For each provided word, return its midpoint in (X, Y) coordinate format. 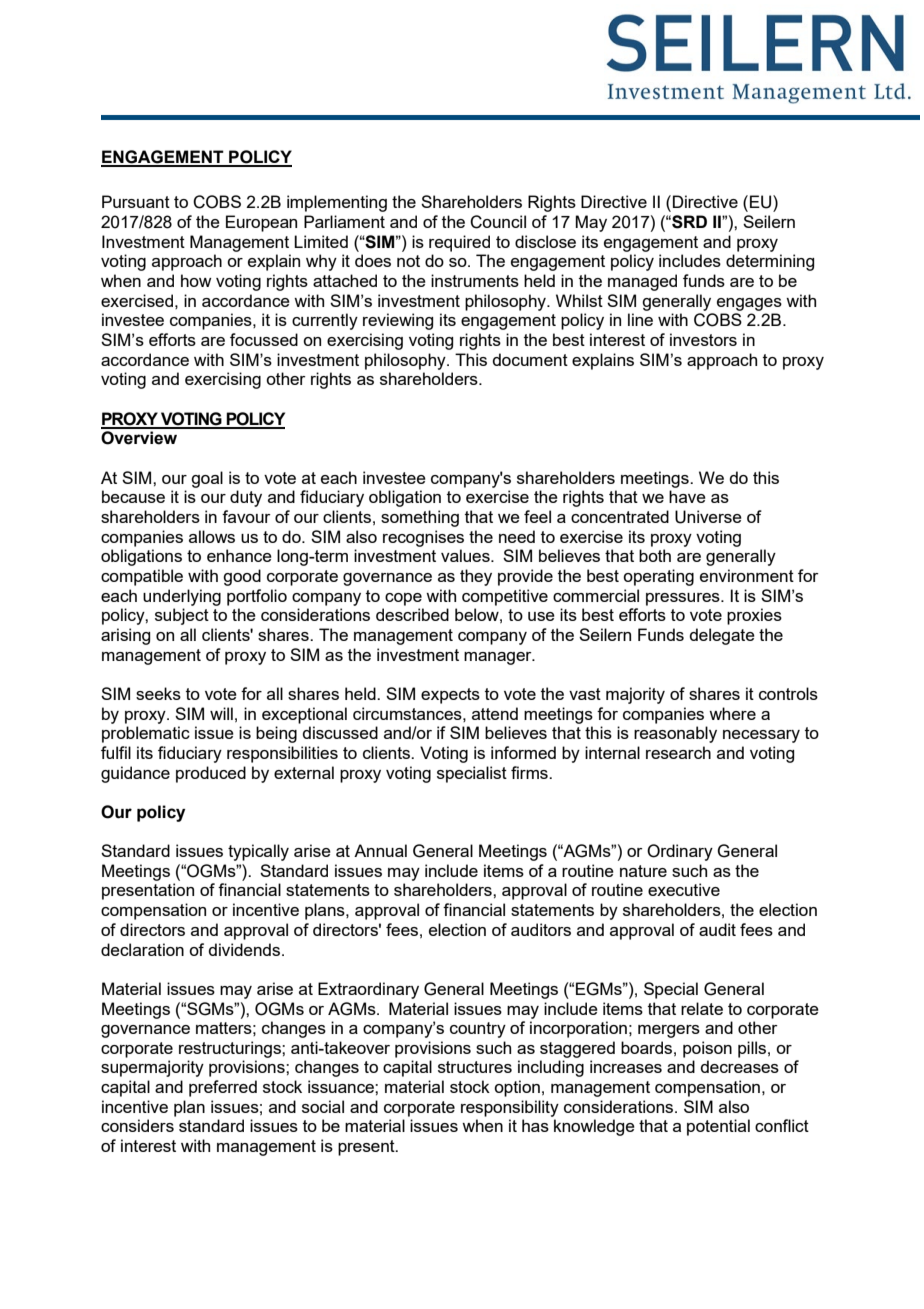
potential (718, 1127)
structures (475, 1067)
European (261, 223)
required (459, 243)
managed (642, 282)
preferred (223, 1088)
